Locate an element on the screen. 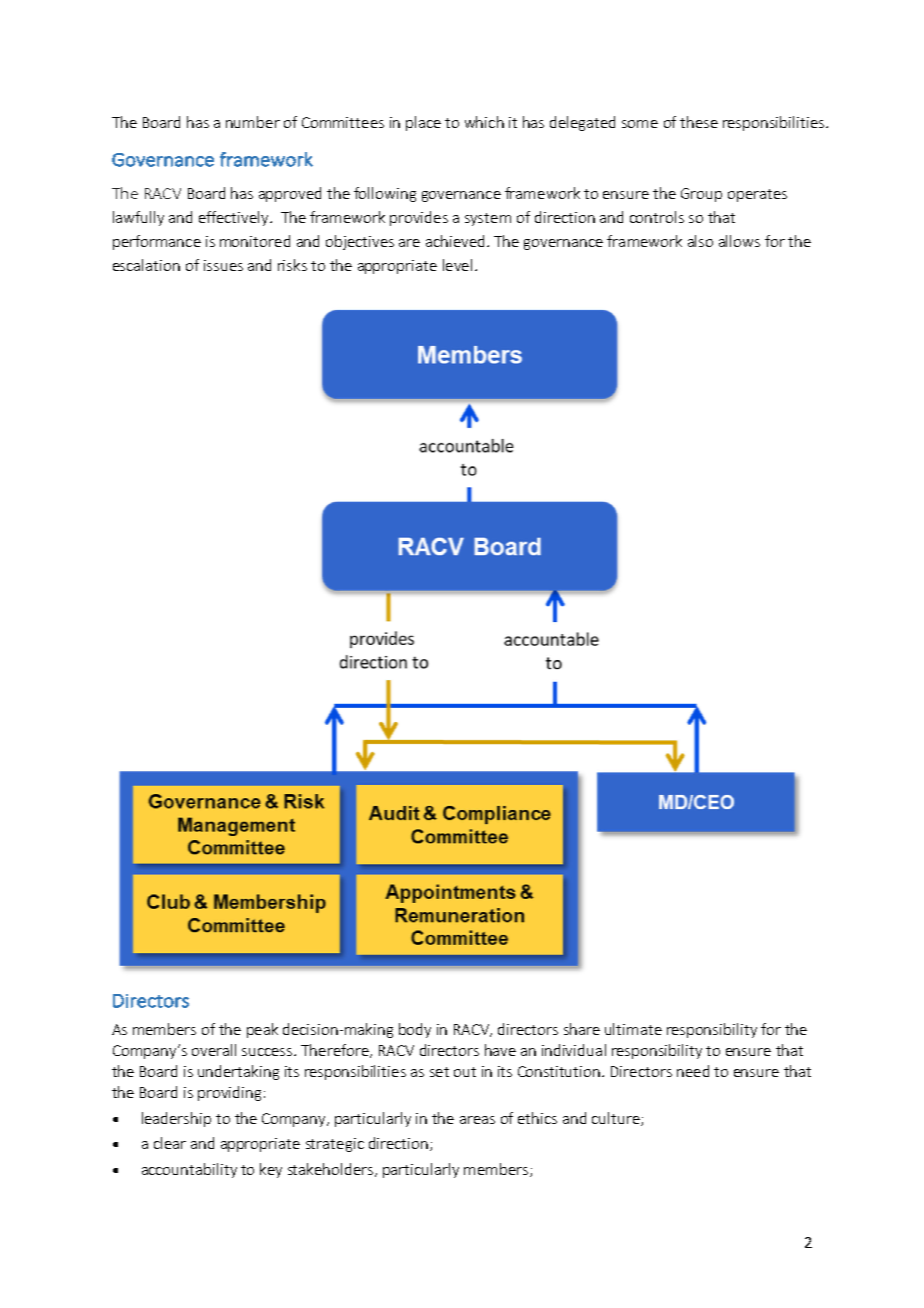 This screenshot has width=924, height=1308. number is located at coordinates (253, 122).
